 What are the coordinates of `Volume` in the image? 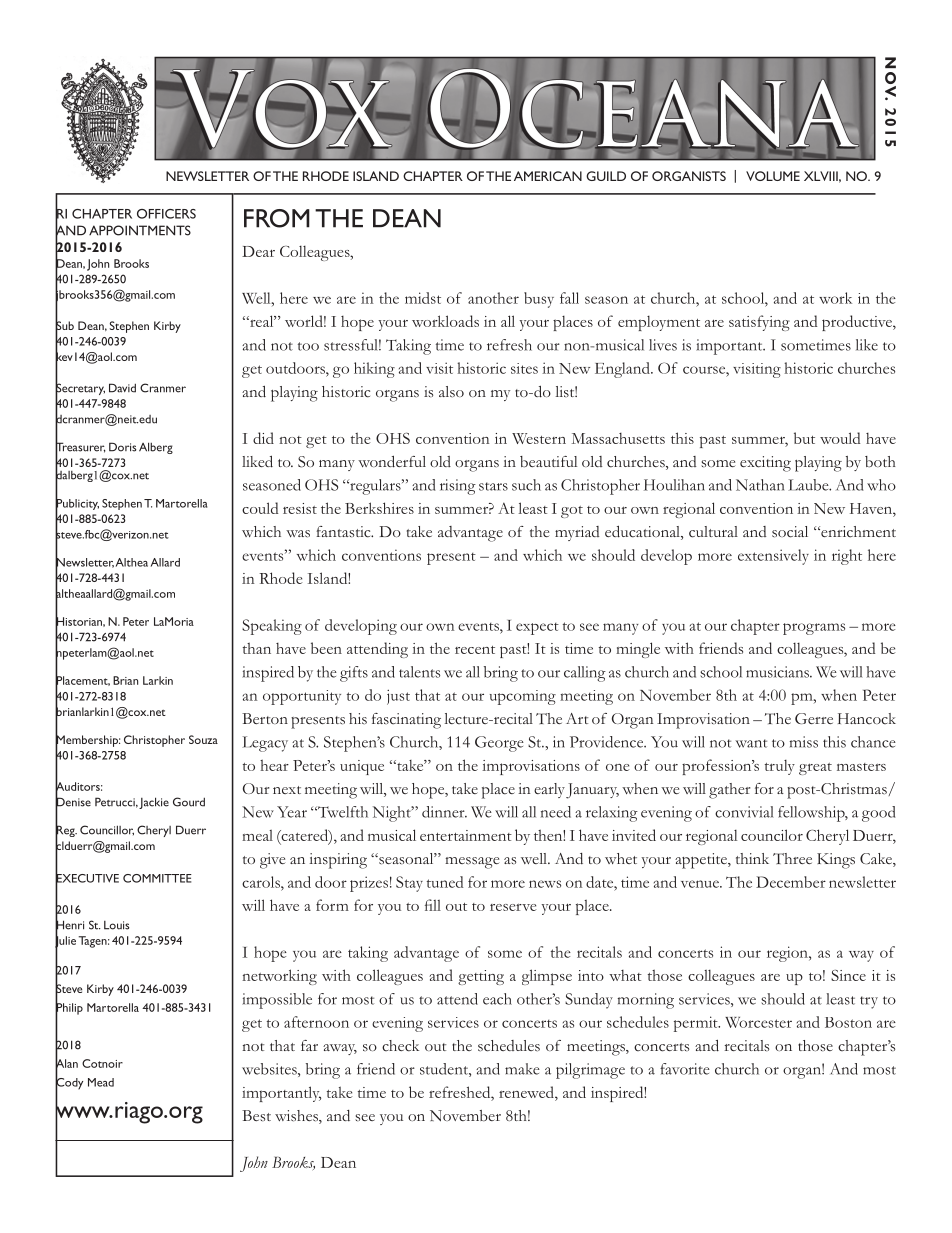 It's located at (773, 176).
